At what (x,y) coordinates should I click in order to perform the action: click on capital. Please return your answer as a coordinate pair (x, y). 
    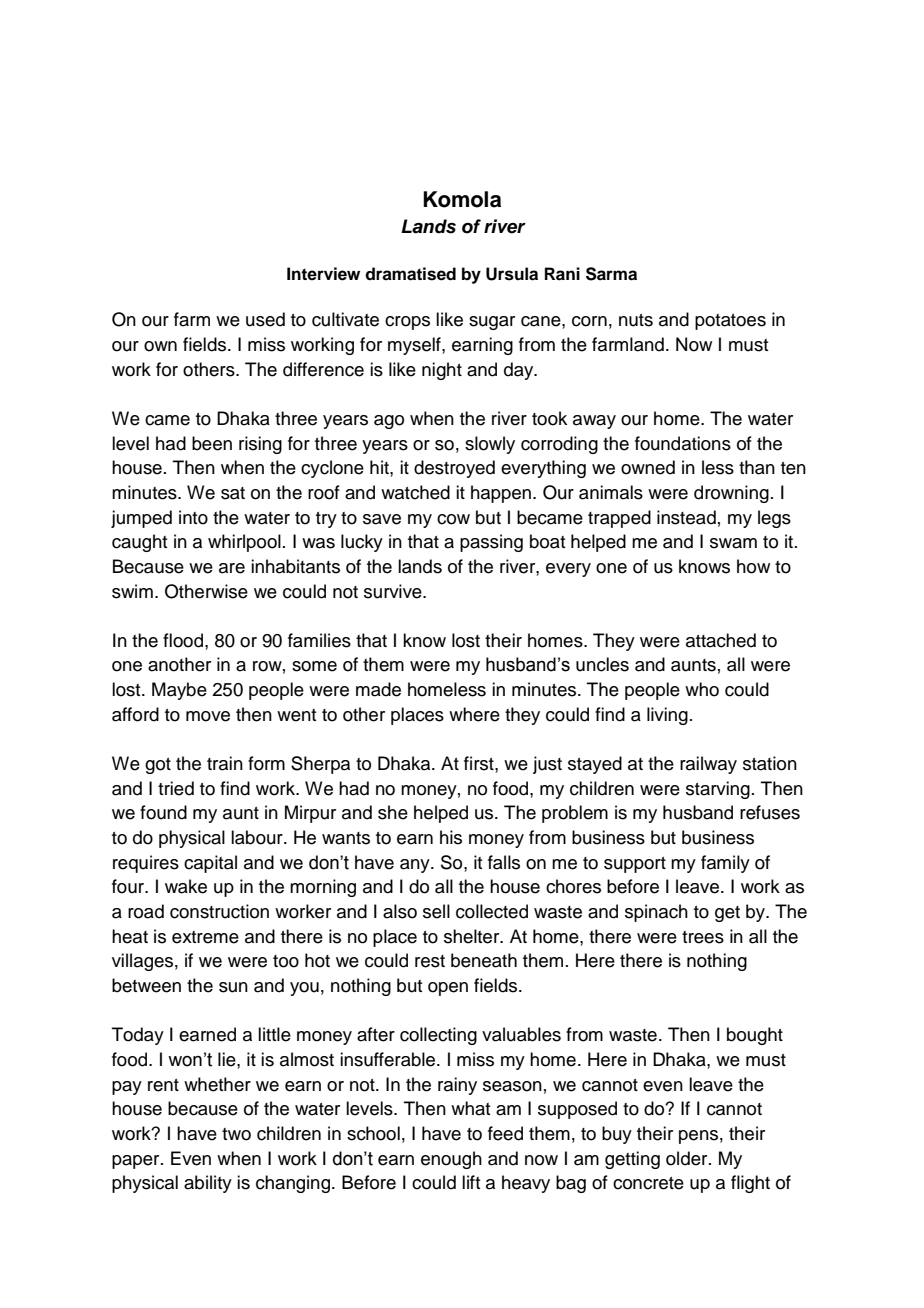
    Looking at the image, I should click on (210, 864).
